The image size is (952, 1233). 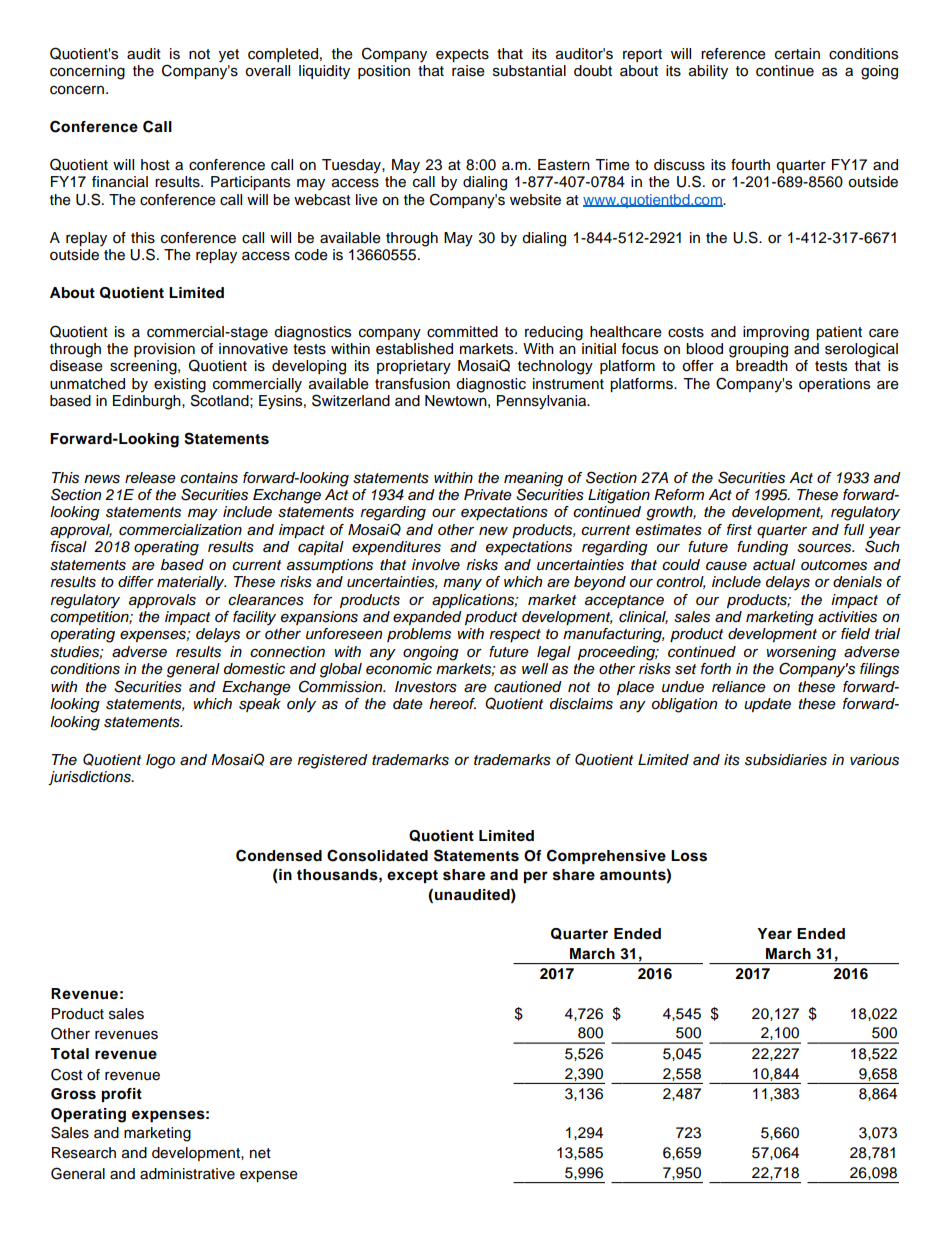 What do you see at coordinates (776, 333) in the image?
I see `improving` at bounding box center [776, 333].
